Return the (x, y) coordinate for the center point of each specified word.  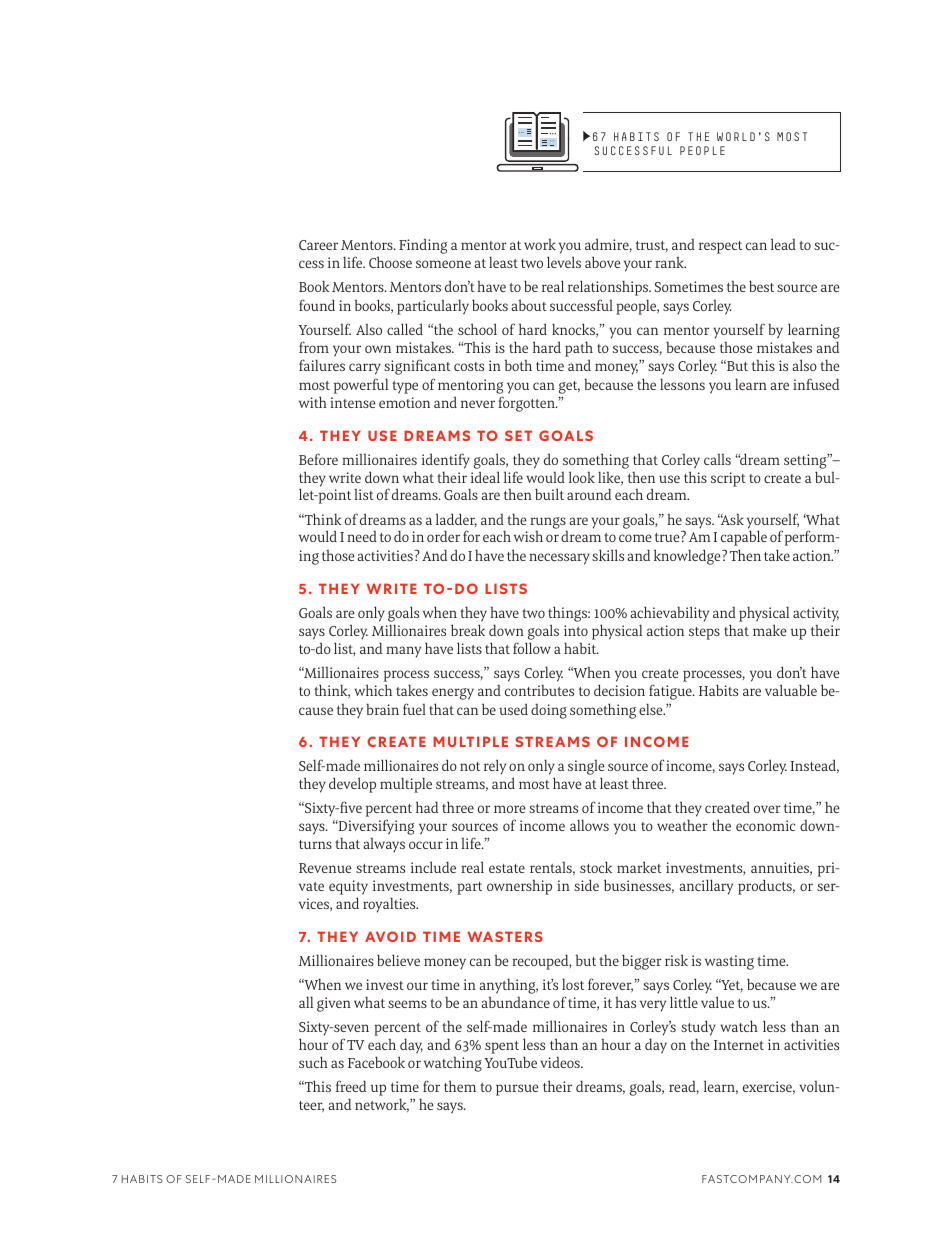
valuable (791, 690)
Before (318, 459)
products (766, 887)
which (373, 690)
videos (561, 1062)
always (384, 845)
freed (351, 1086)
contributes (539, 690)
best (761, 286)
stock (596, 867)
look (582, 477)
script (728, 479)
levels (564, 262)
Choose (390, 262)
